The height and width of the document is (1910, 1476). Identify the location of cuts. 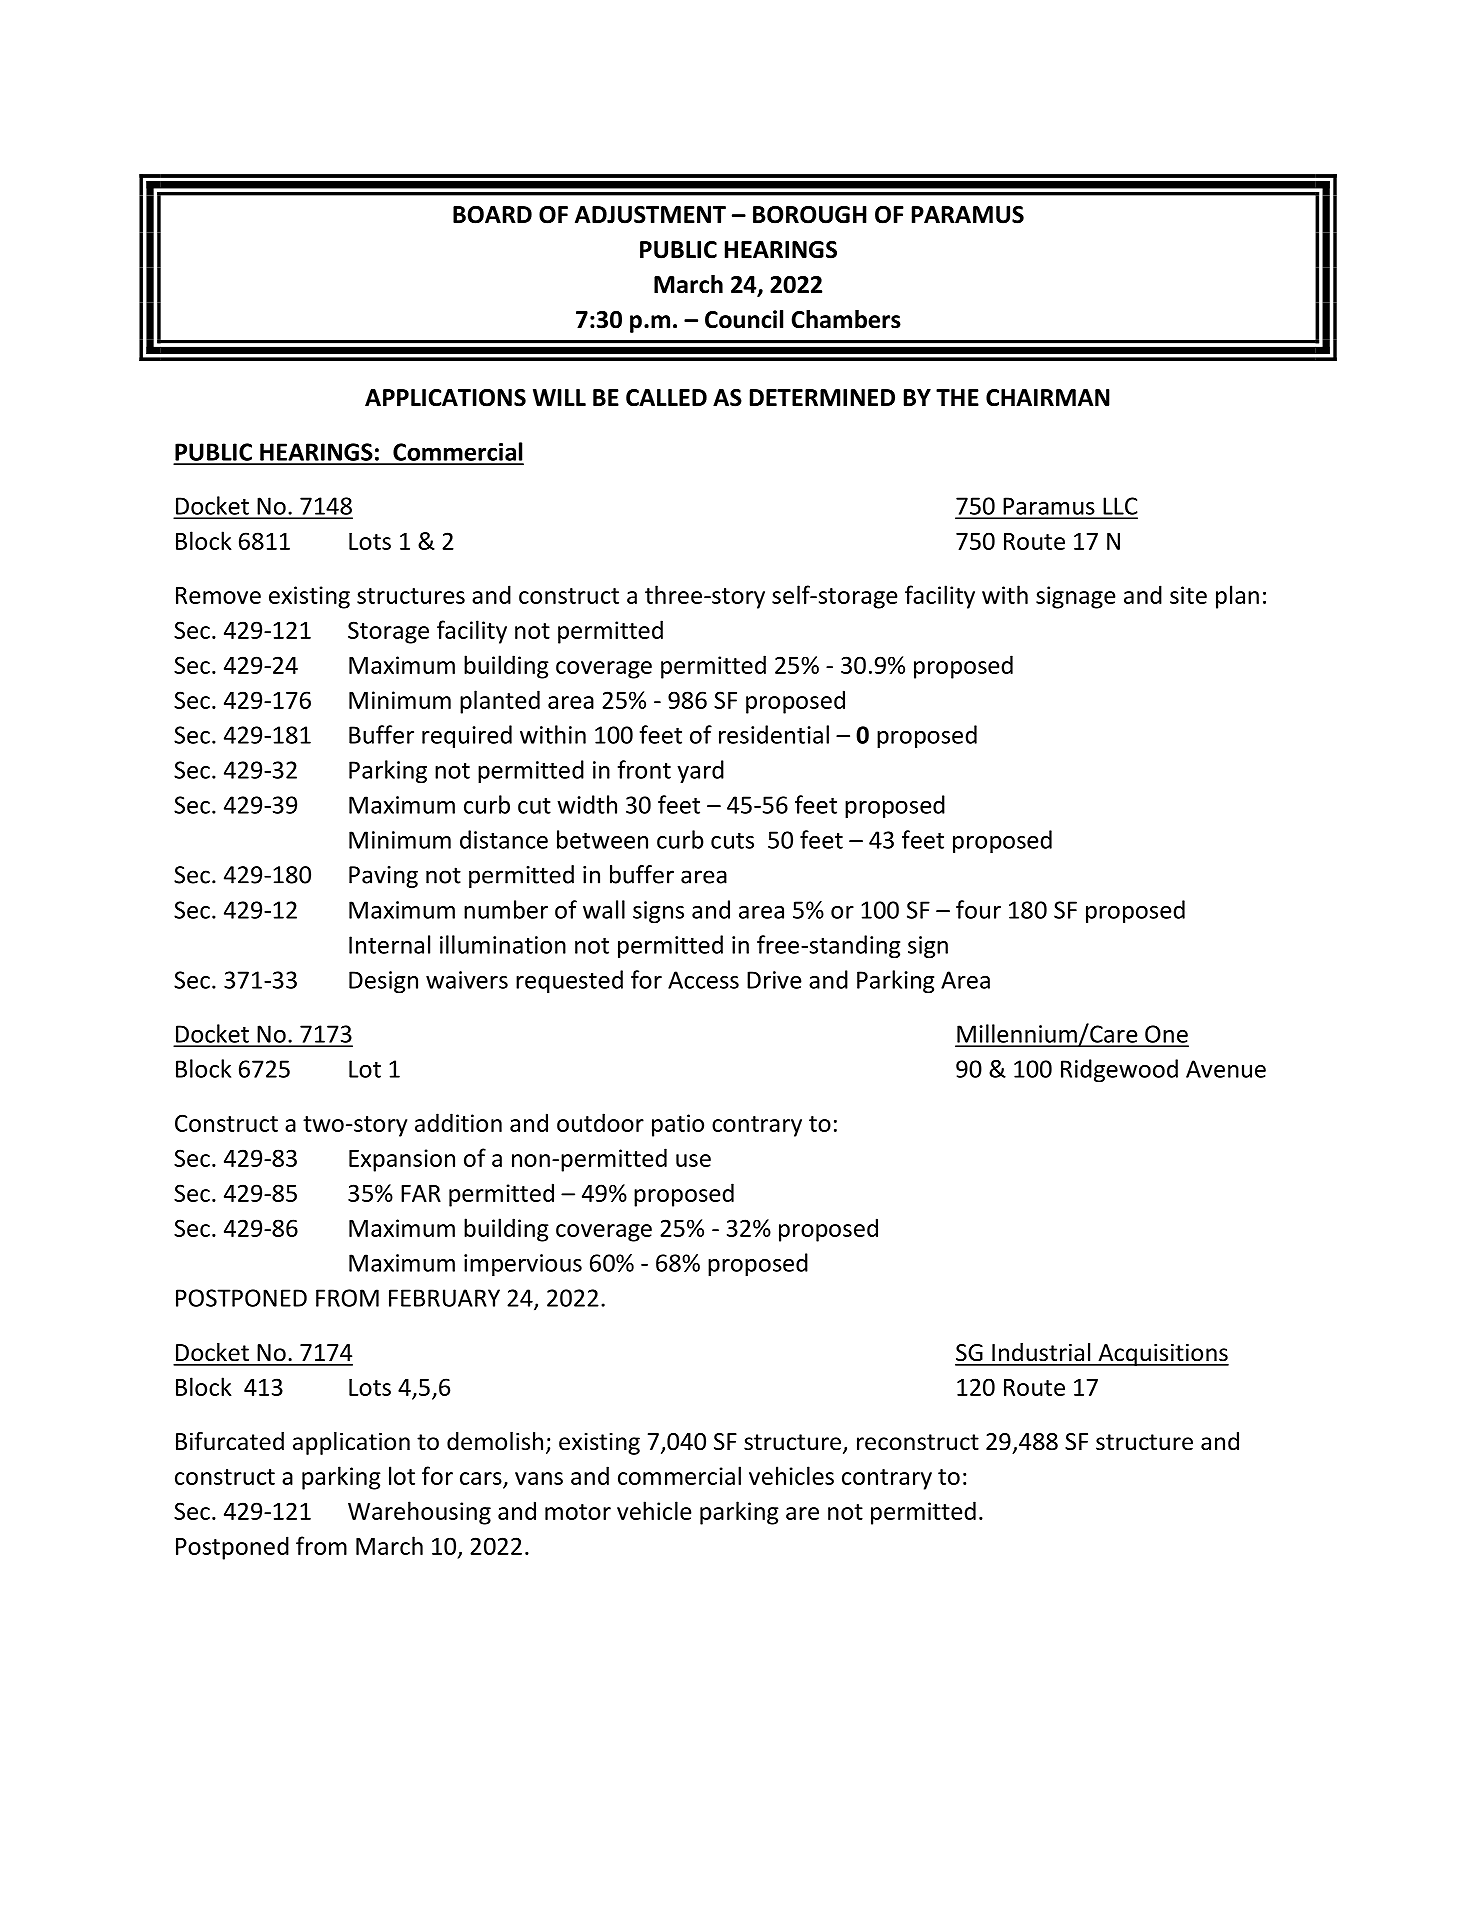
(732, 841).
